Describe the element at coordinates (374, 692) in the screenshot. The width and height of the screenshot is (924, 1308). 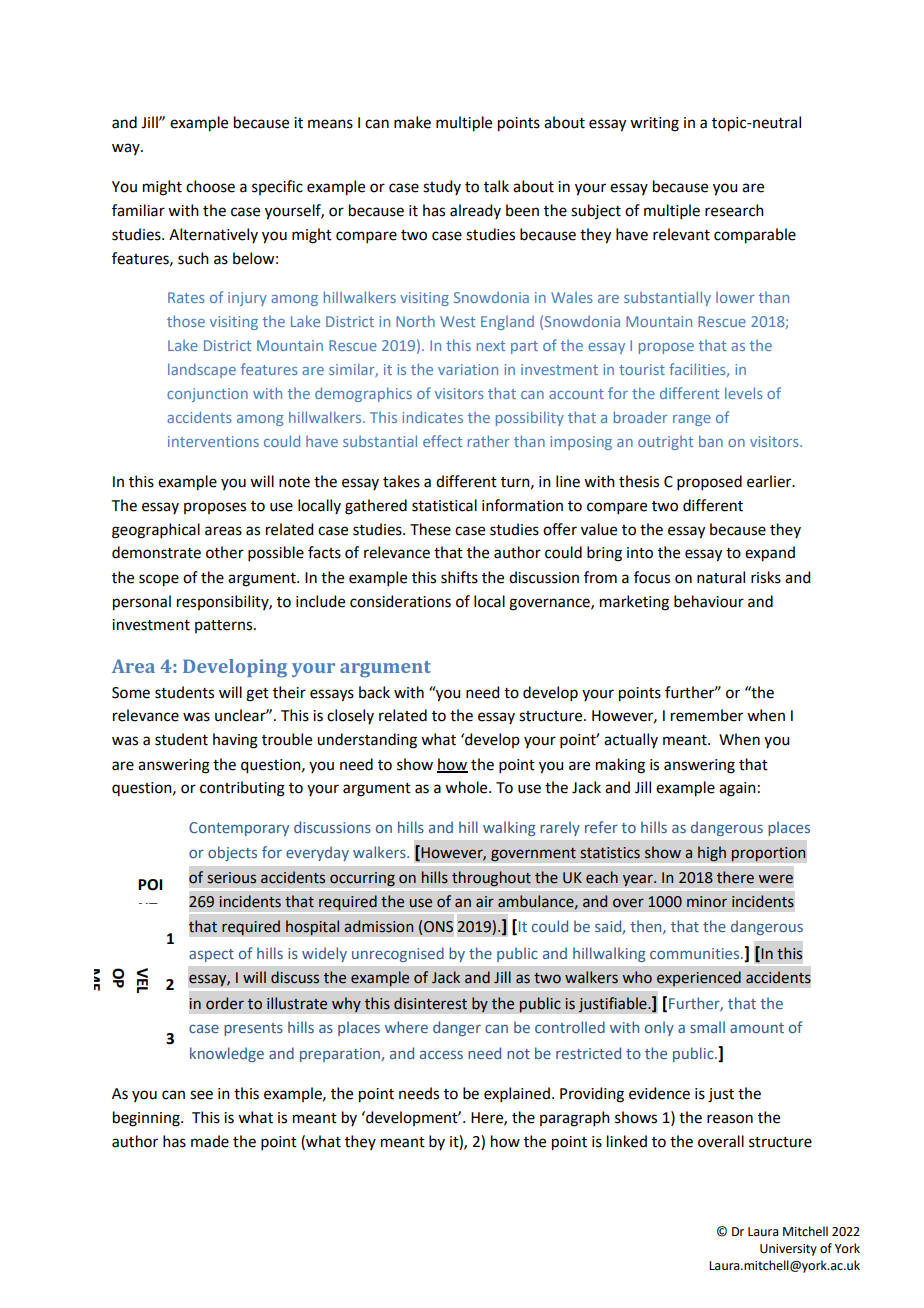
I see `back` at that location.
